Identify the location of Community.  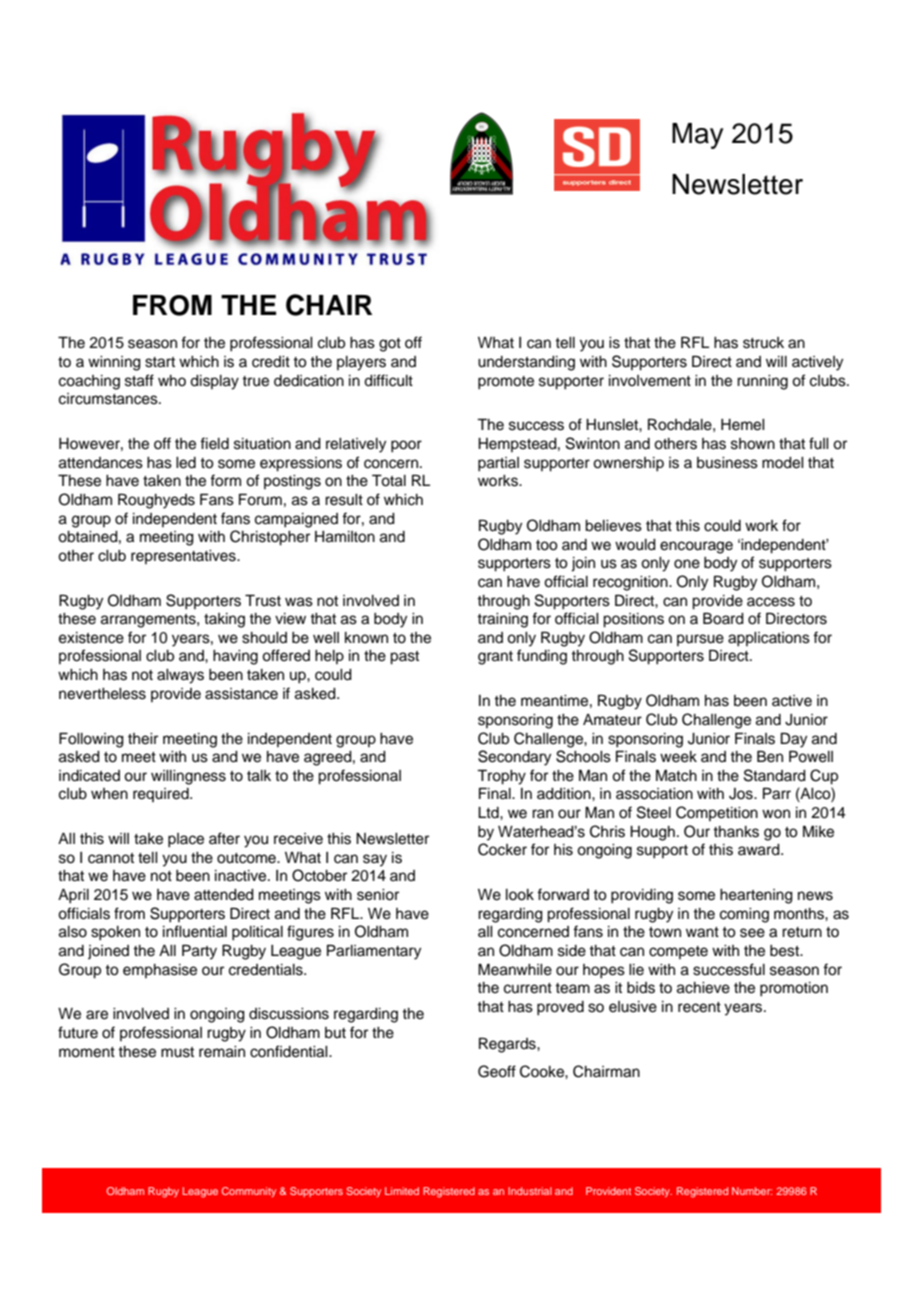
(249, 1192).
